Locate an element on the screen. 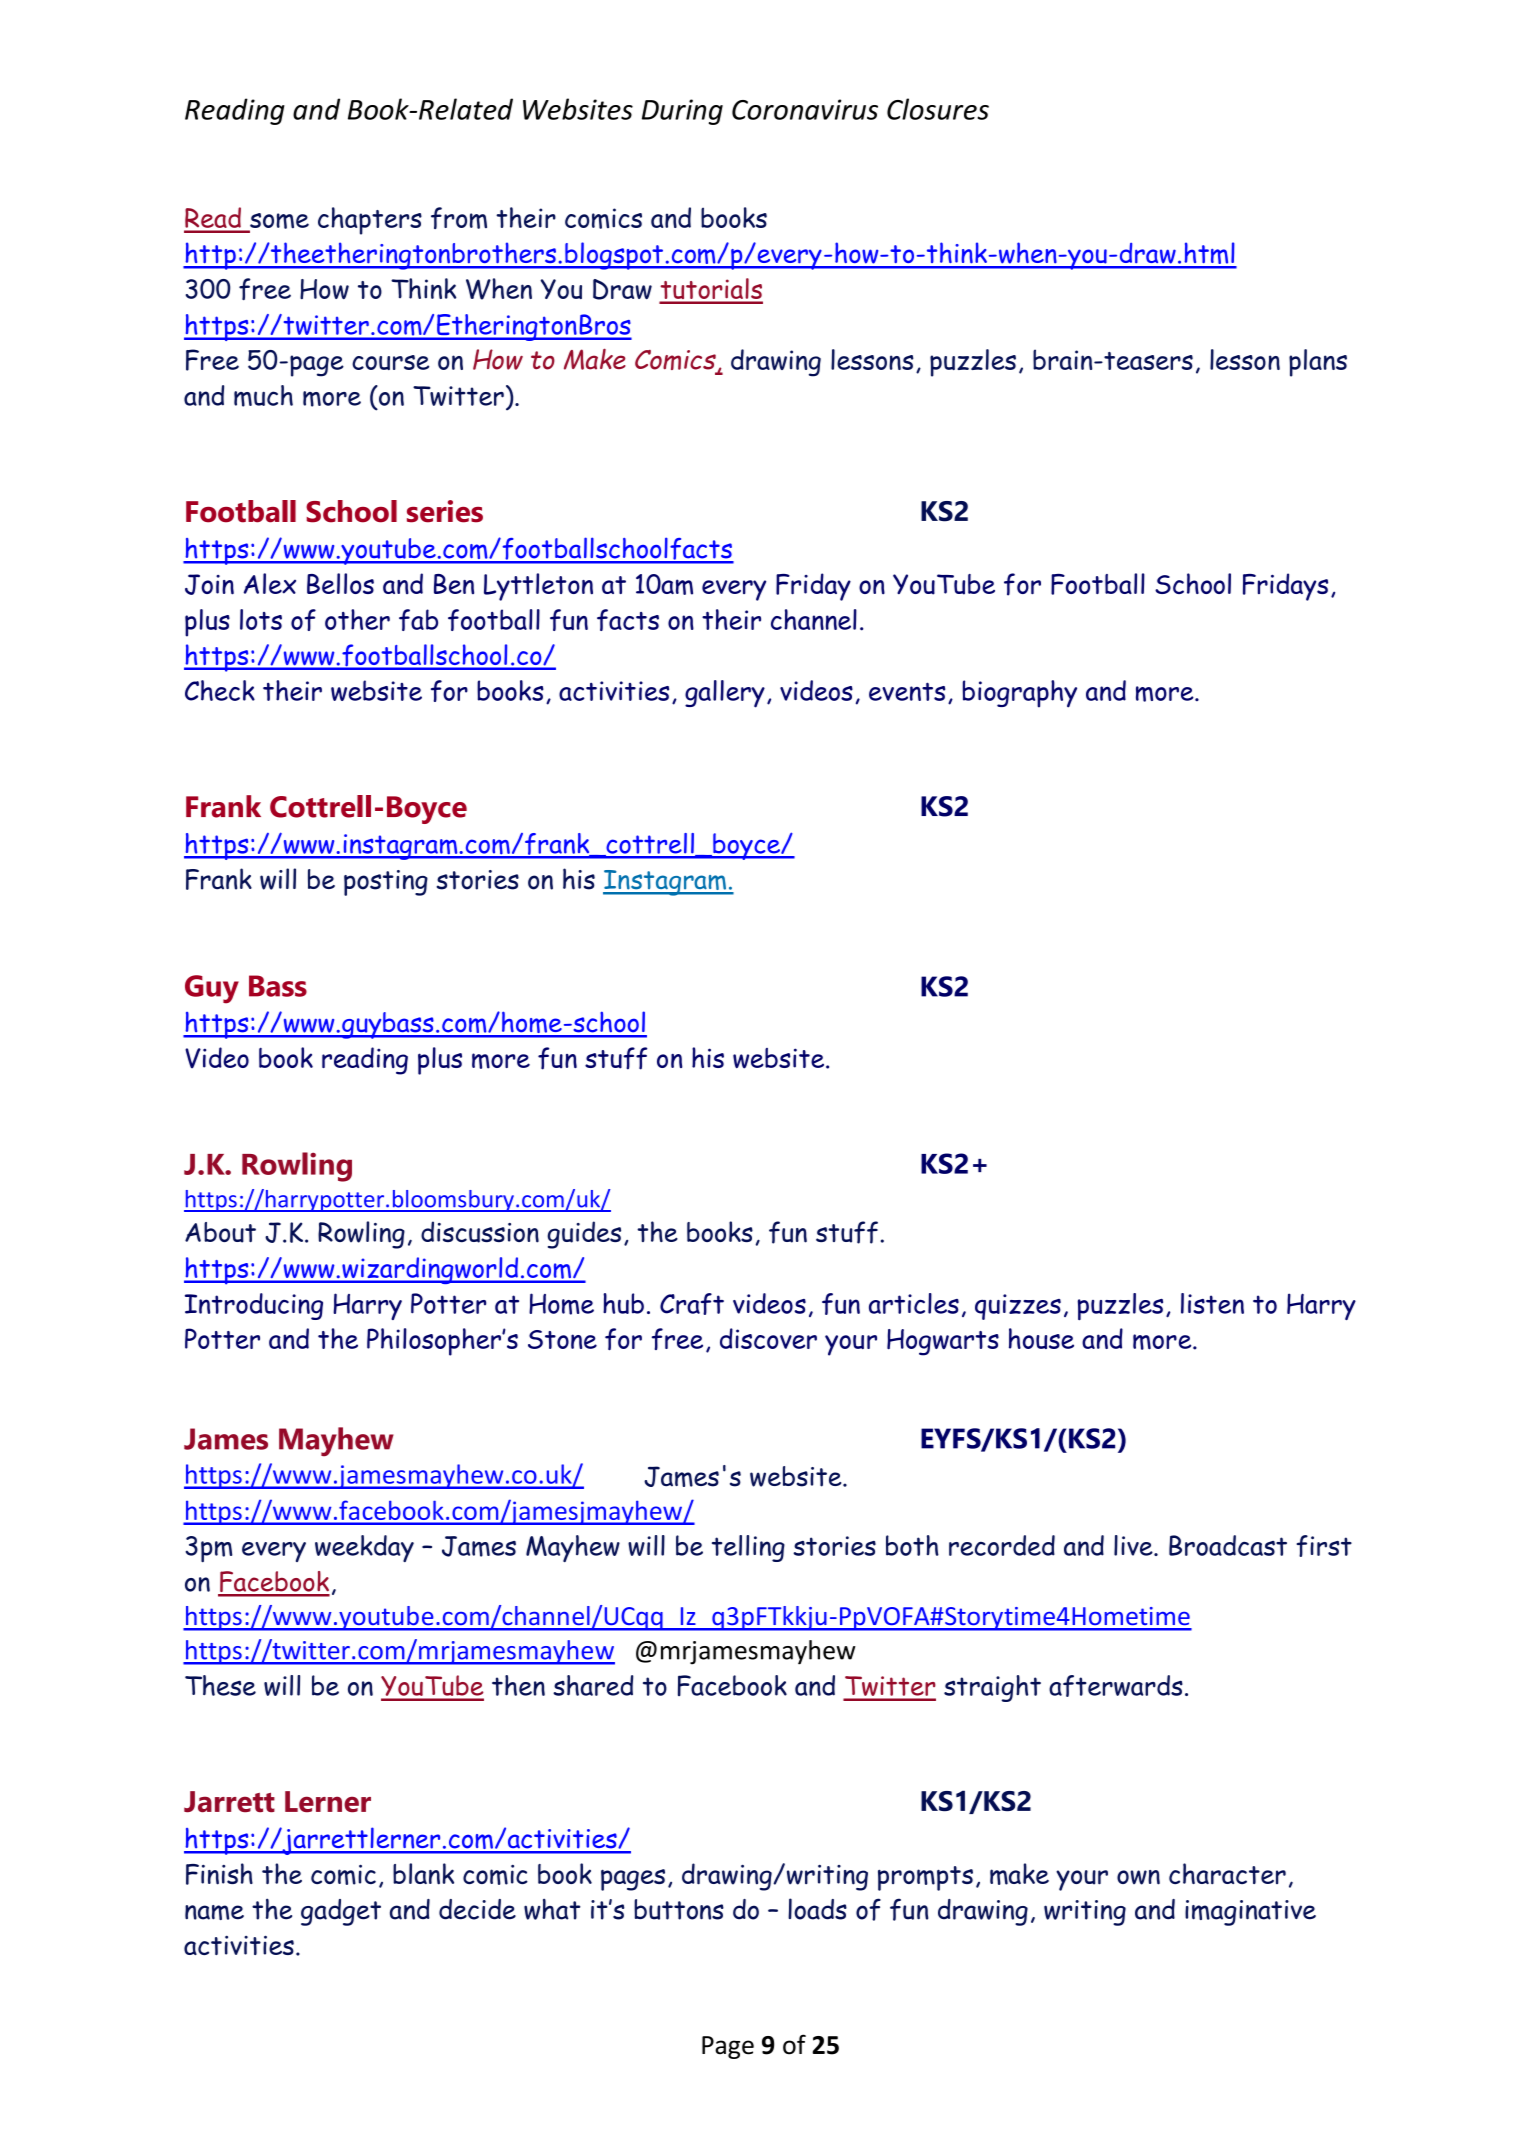  listen is located at coordinates (1212, 1303).
